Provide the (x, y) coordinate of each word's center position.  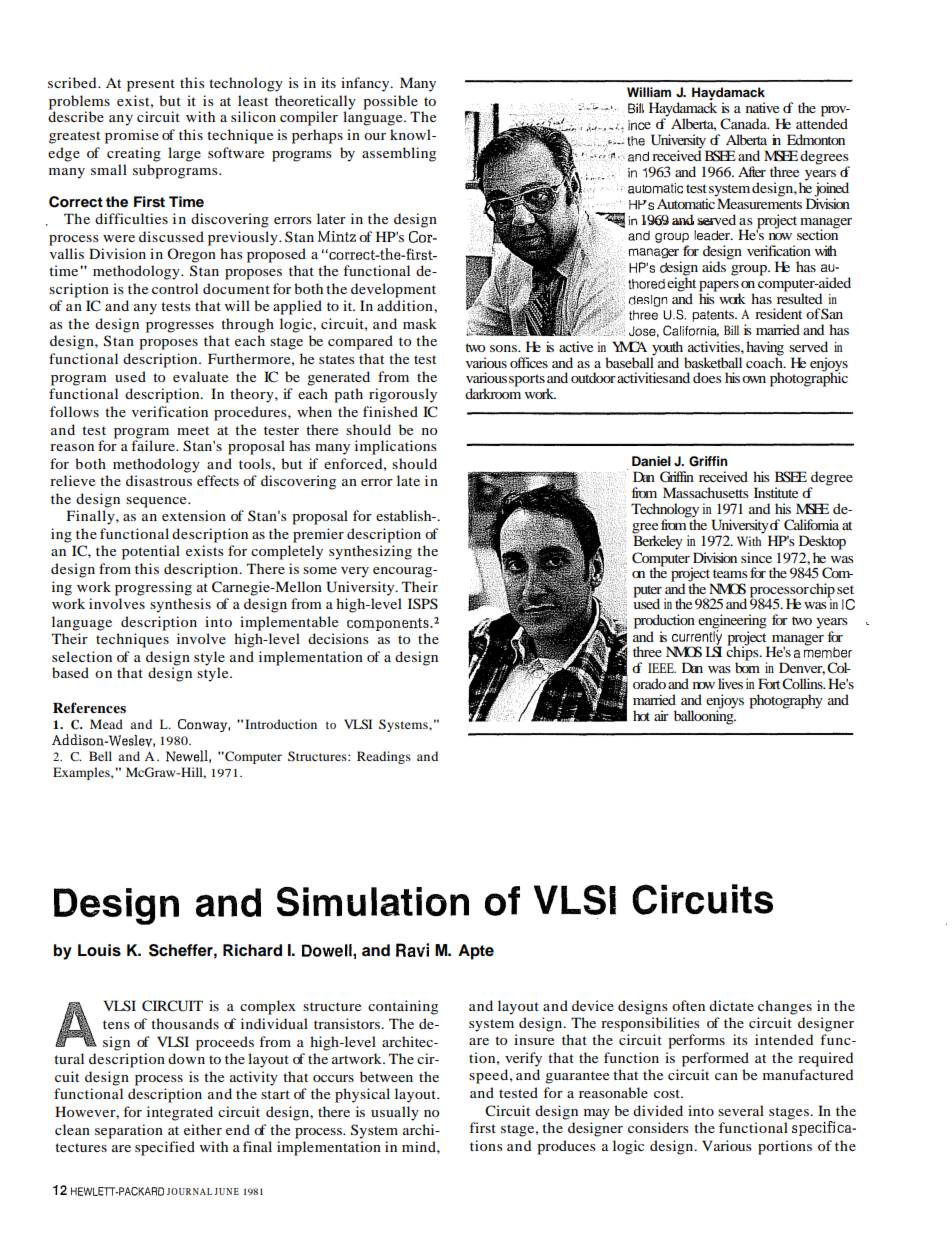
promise (132, 136)
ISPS (423, 604)
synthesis (180, 605)
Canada (744, 124)
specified (165, 1148)
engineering (732, 622)
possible (391, 103)
